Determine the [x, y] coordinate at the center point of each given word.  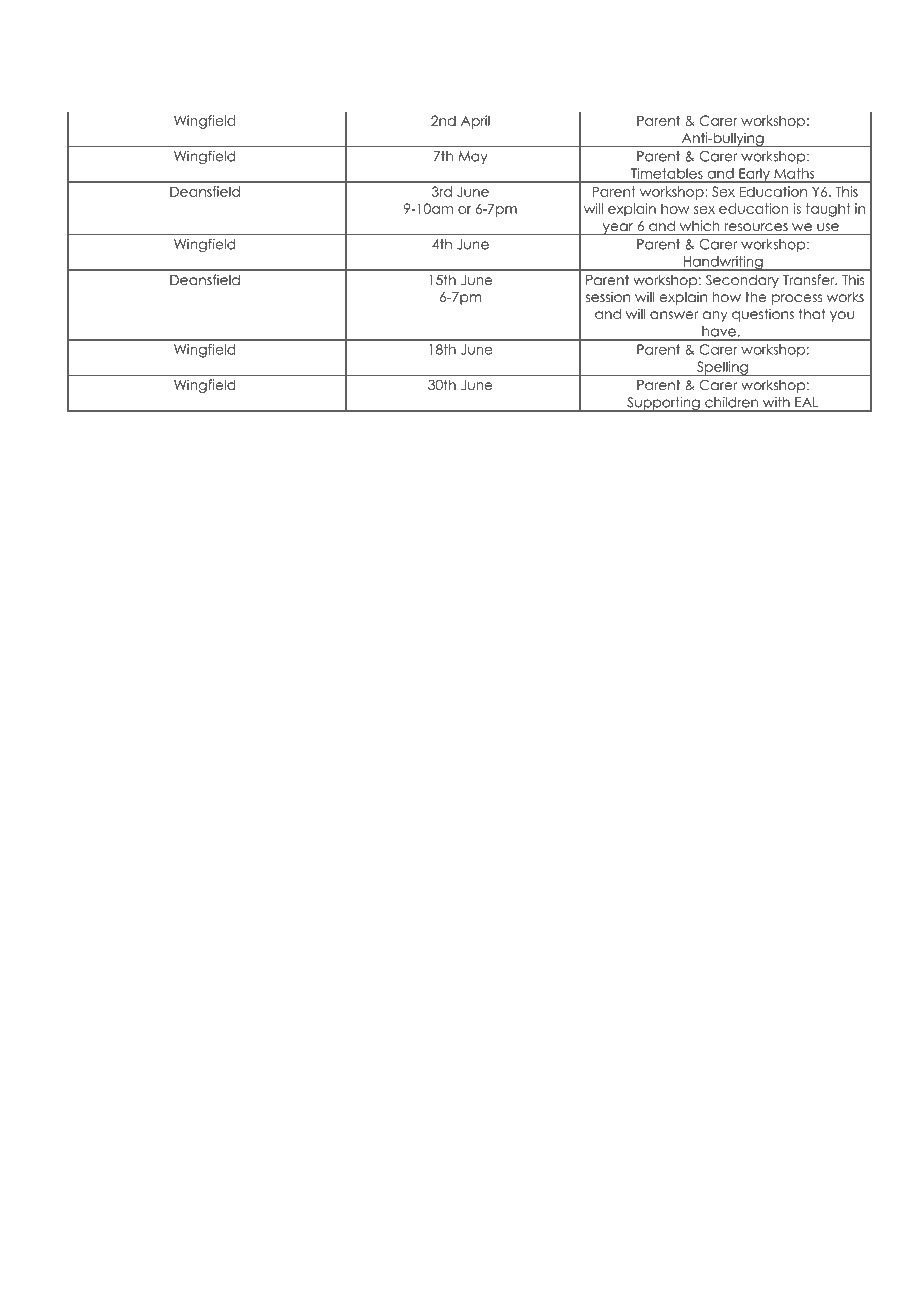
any [715, 316]
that [812, 313]
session [608, 296]
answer [674, 315]
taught [828, 210]
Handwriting [723, 263]
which [699, 225]
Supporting [663, 404]
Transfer [810, 279]
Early [754, 175]
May [473, 157]
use [828, 227]
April [475, 122]
